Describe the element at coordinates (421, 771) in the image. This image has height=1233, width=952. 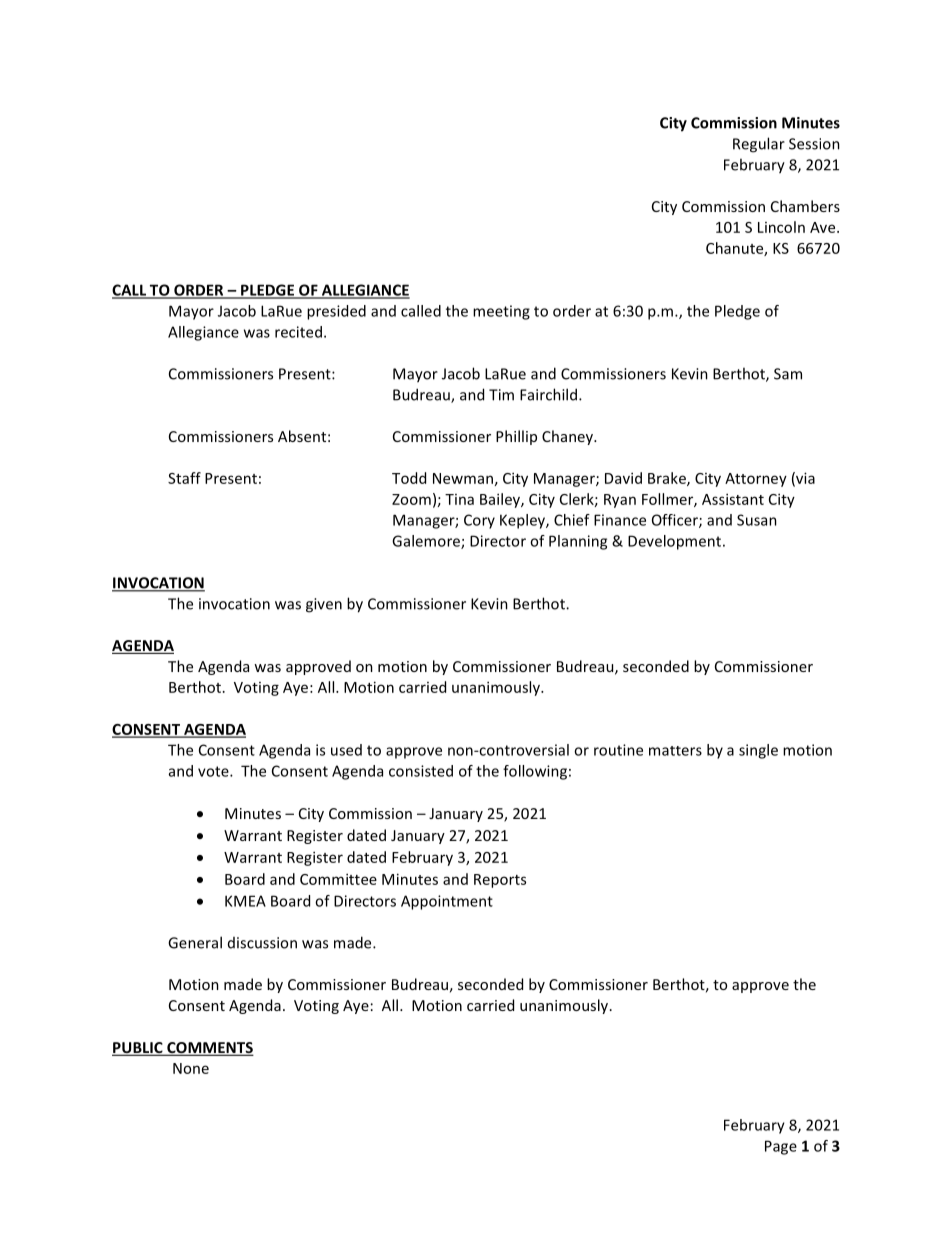
I see `consisted` at that location.
